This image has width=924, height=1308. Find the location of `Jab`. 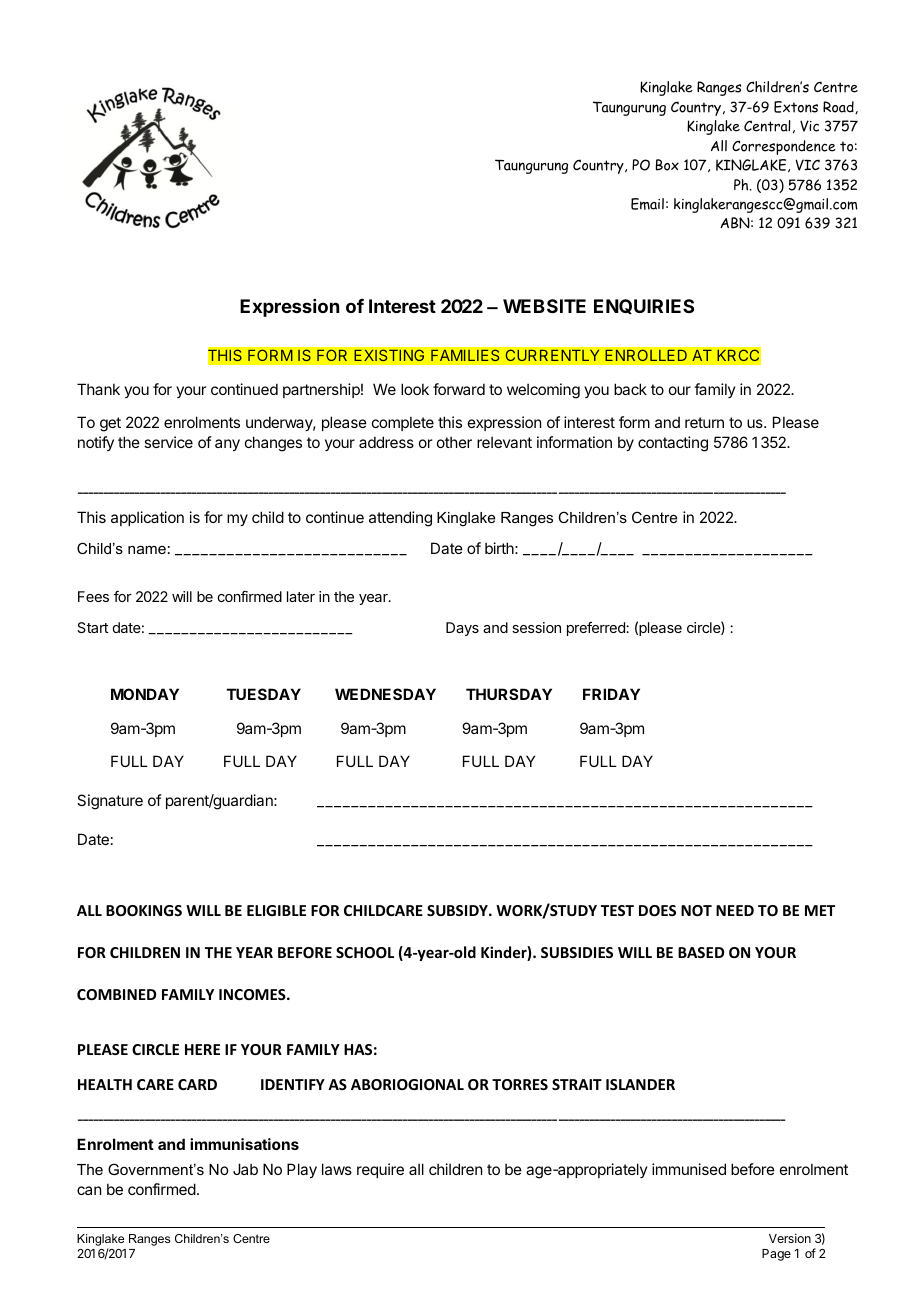

Jab is located at coordinates (245, 1169).
